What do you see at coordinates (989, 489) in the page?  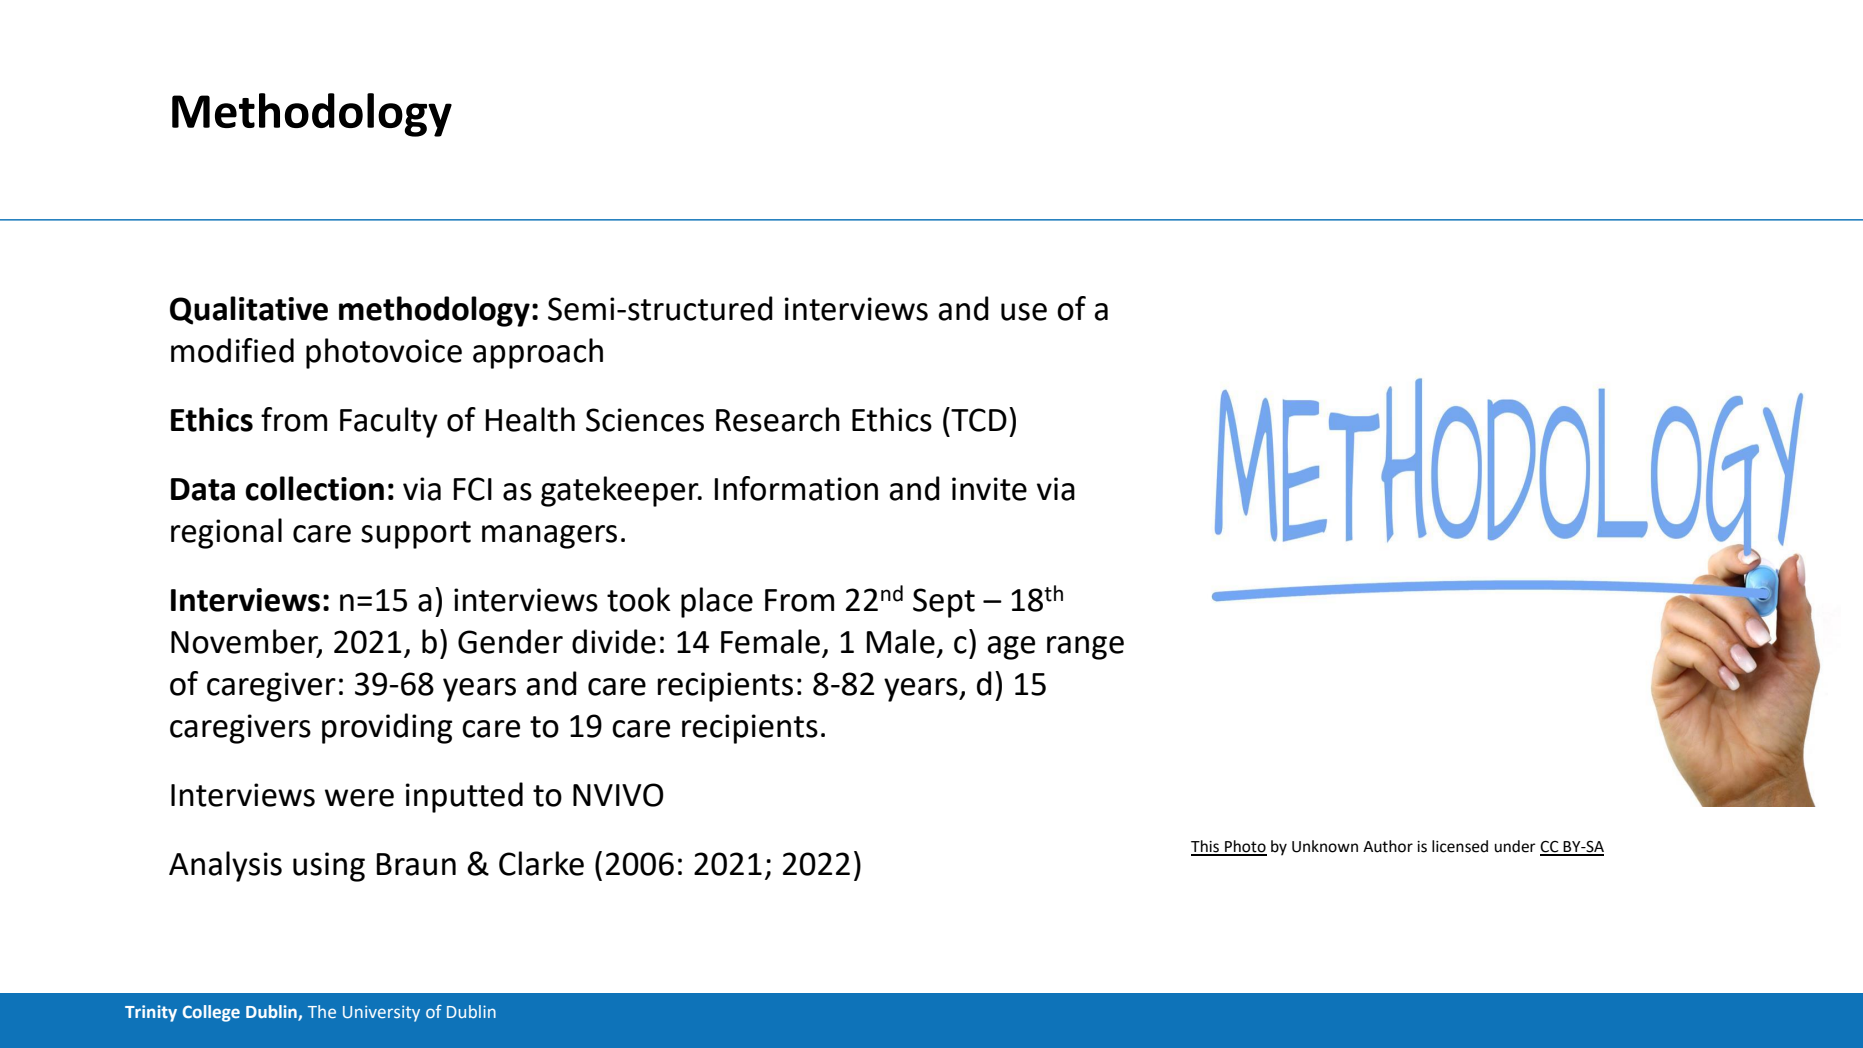 I see `invite` at bounding box center [989, 489].
